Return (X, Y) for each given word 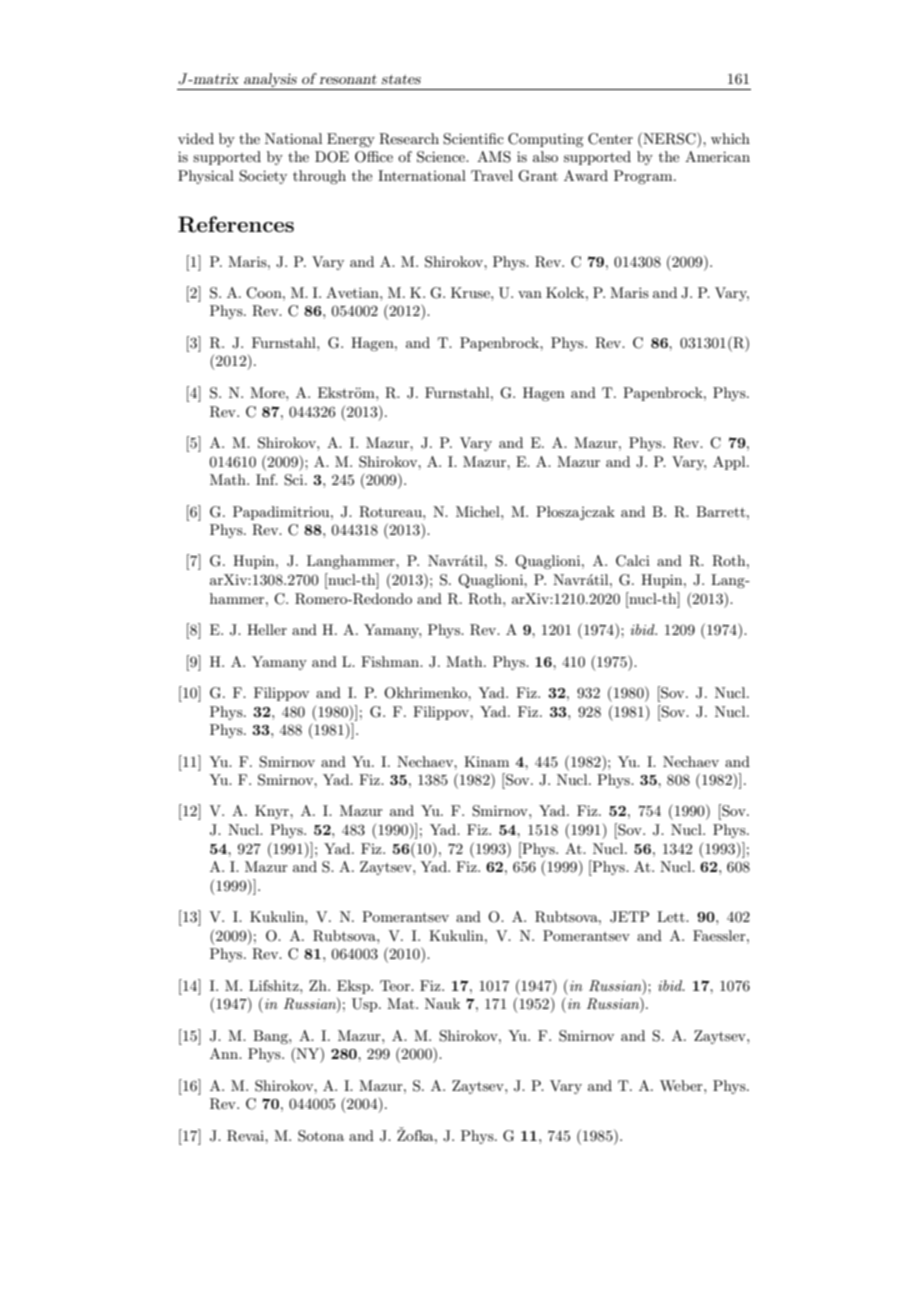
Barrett (722, 511)
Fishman (391, 661)
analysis (270, 80)
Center (610, 139)
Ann (225, 1053)
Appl (730, 463)
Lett (672, 916)
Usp (366, 1005)
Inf (267, 479)
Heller (267, 629)
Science (442, 157)
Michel (479, 511)
